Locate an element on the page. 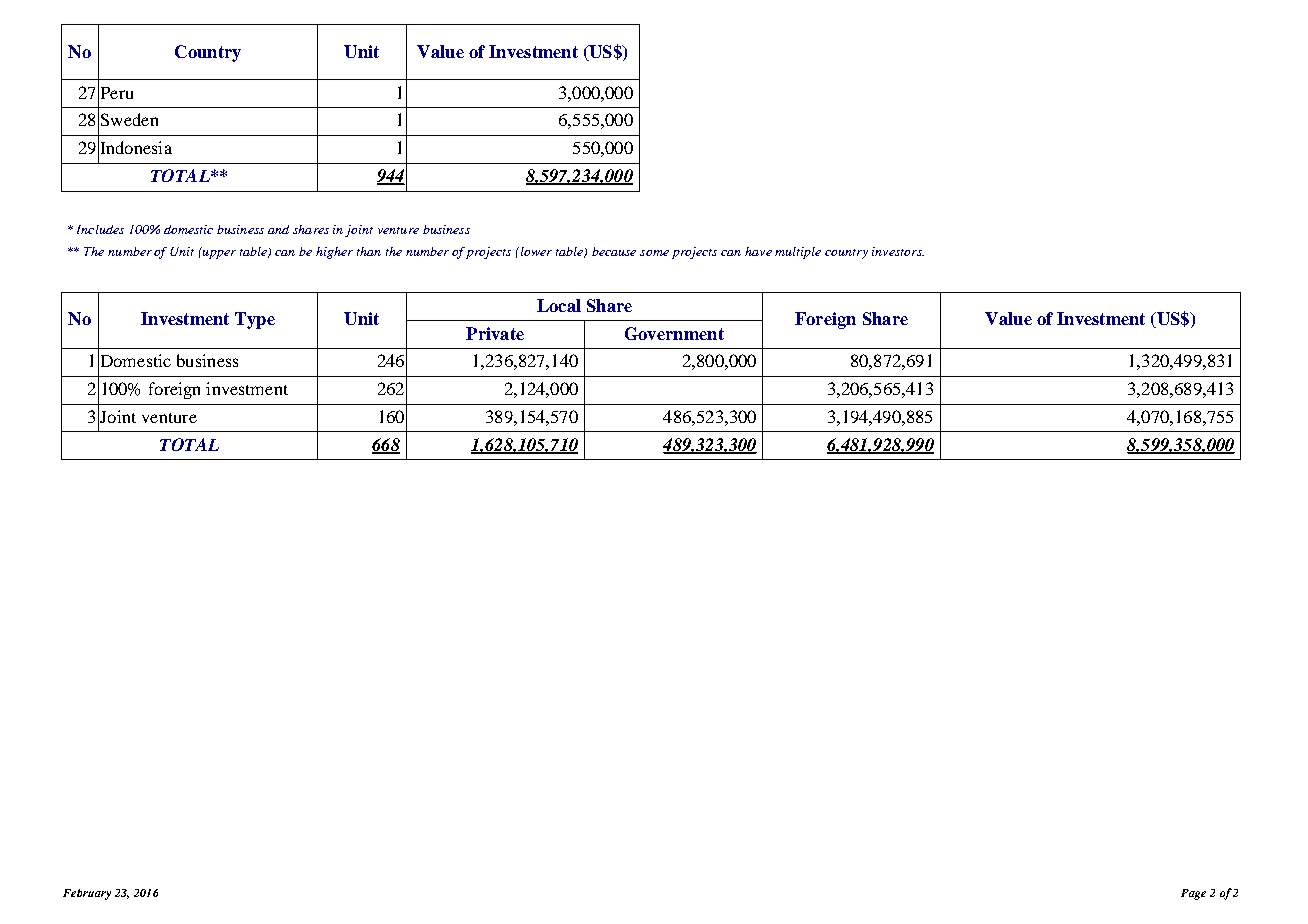 The height and width of the document is (924, 1308). some is located at coordinates (654, 253).
